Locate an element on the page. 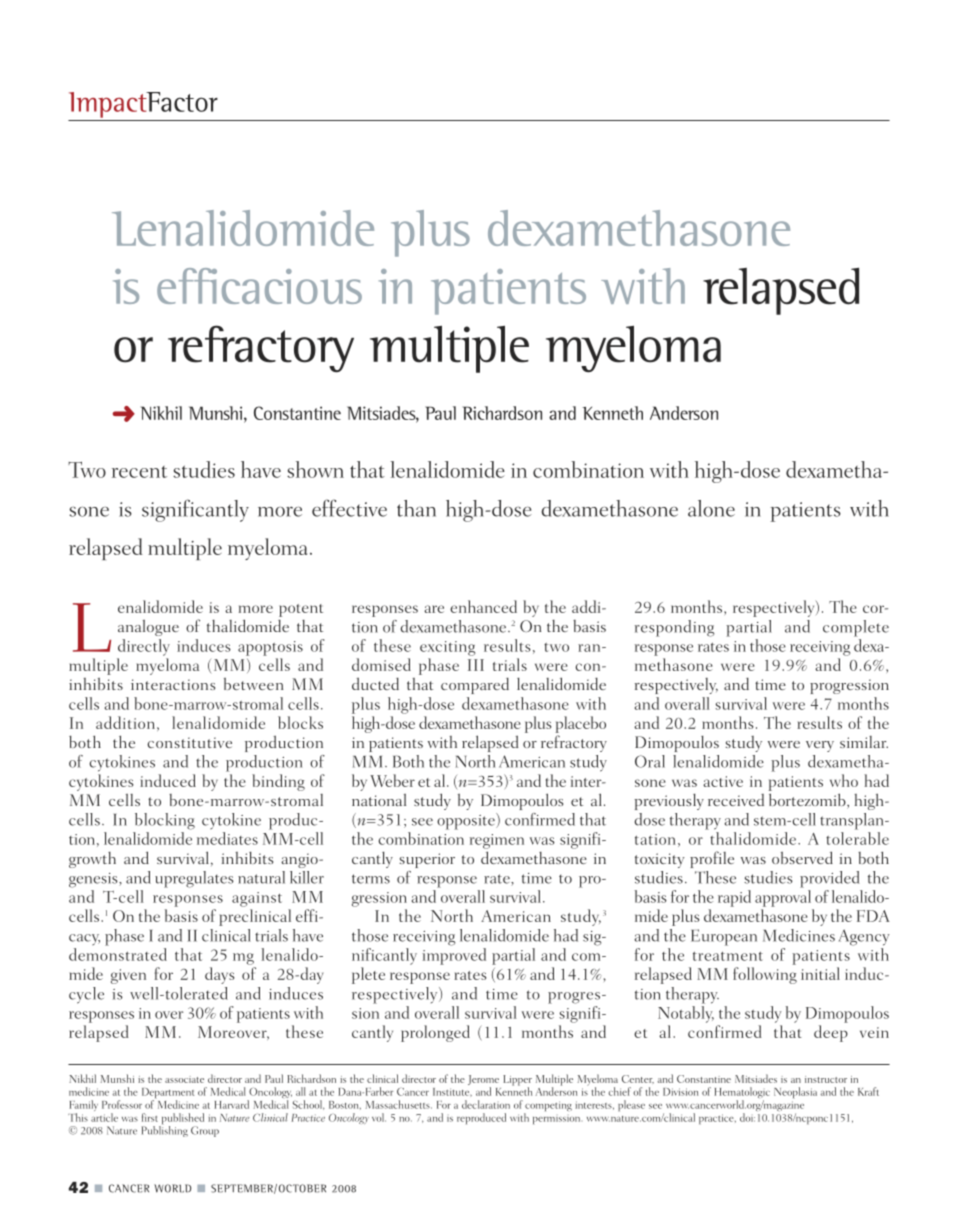  Institute is located at coordinates (452, 1092).
